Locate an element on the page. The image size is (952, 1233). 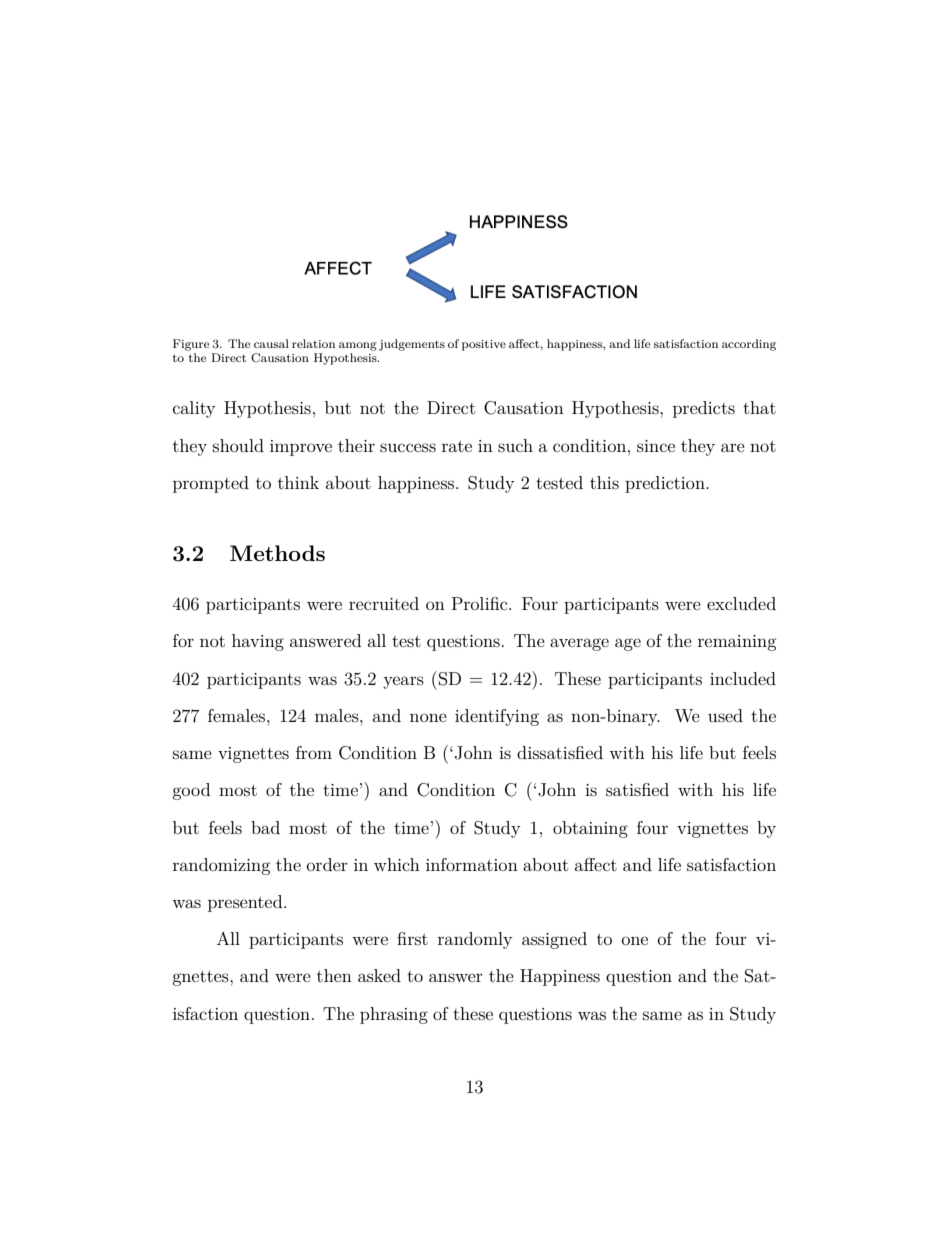
positive is located at coordinates (484, 345).
